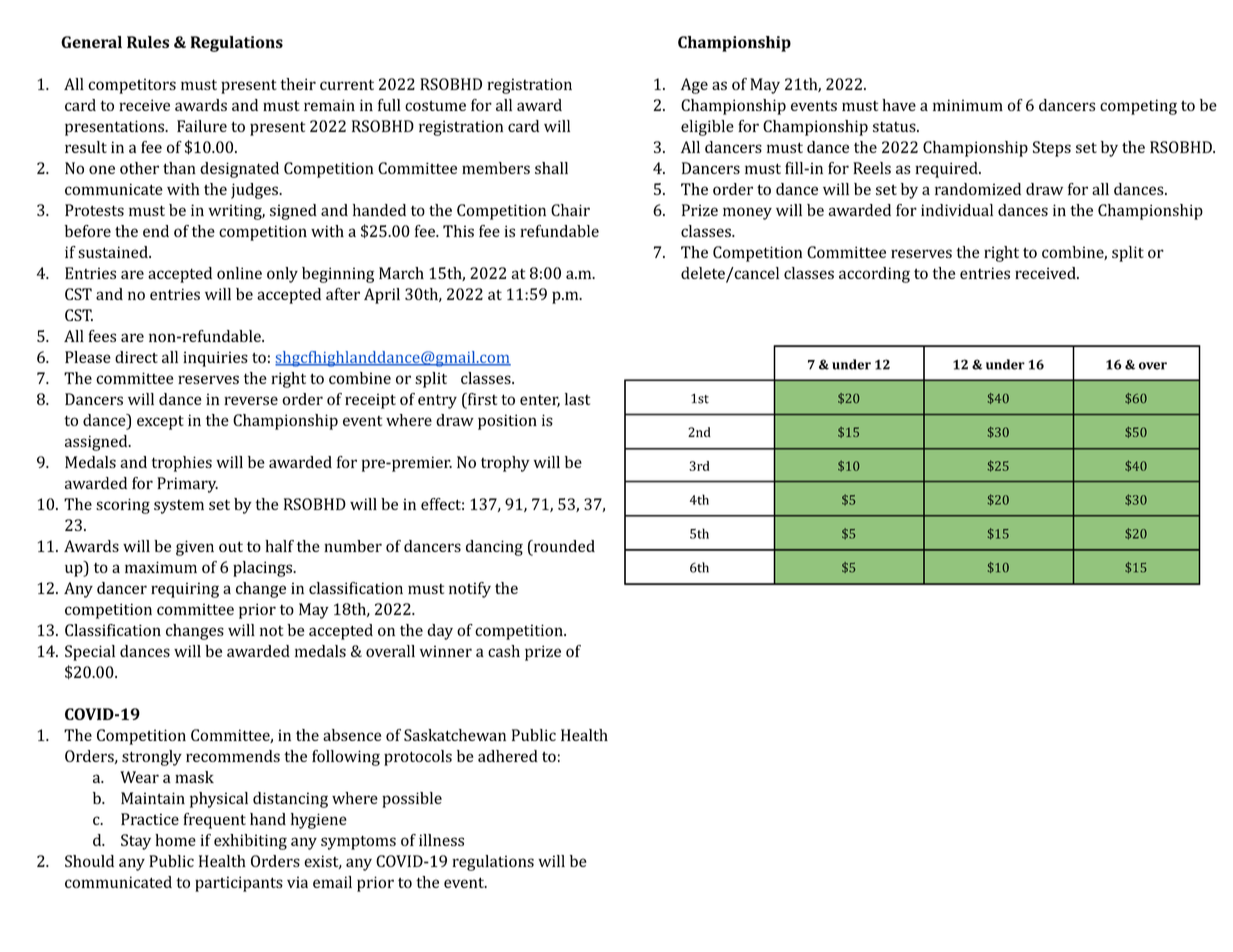 The image size is (1233, 952). Describe the element at coordinates (250, 842) in the screenshot. I see `exhibiting` at that location.
